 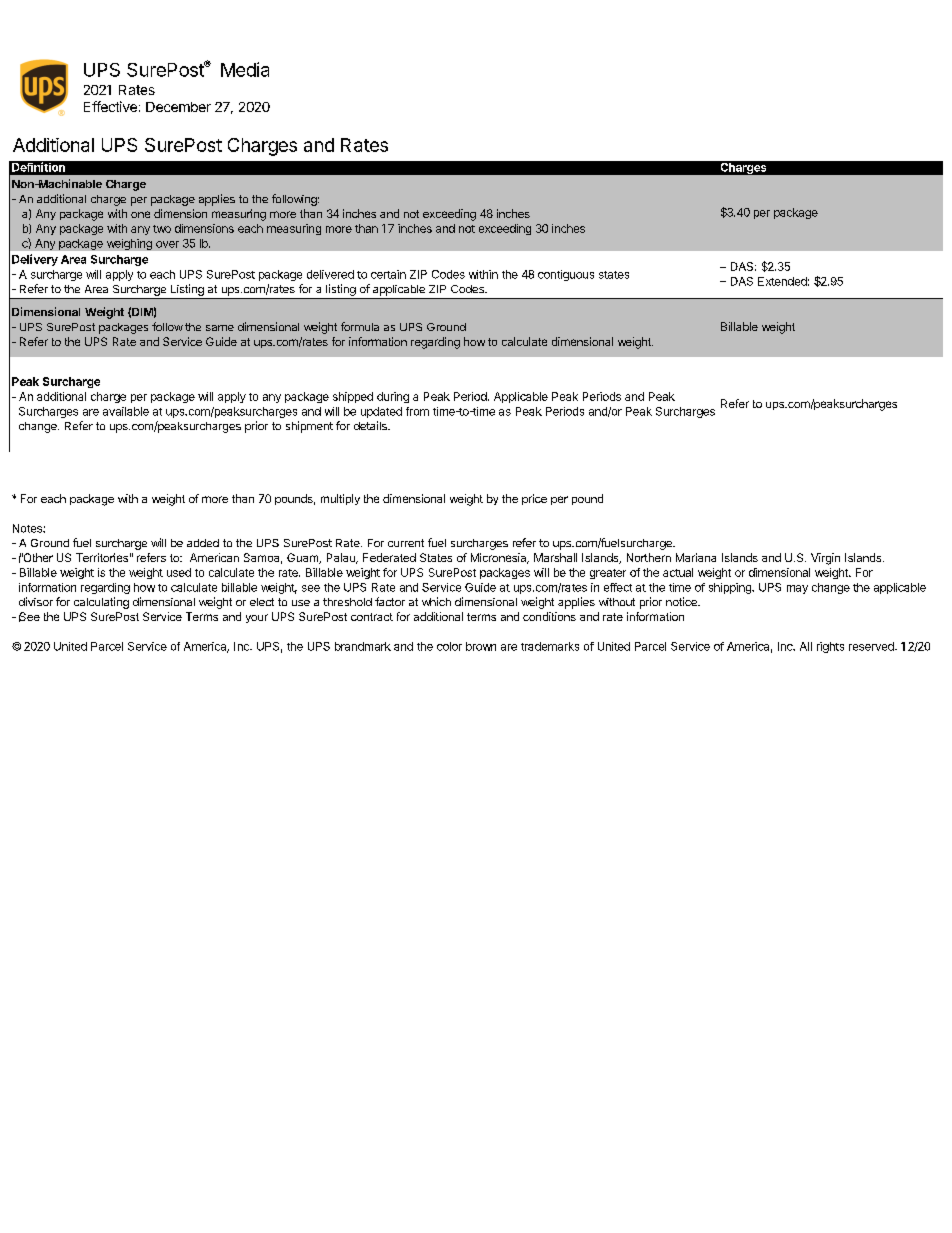 I want to click on December, so click(x=178, y=107).
